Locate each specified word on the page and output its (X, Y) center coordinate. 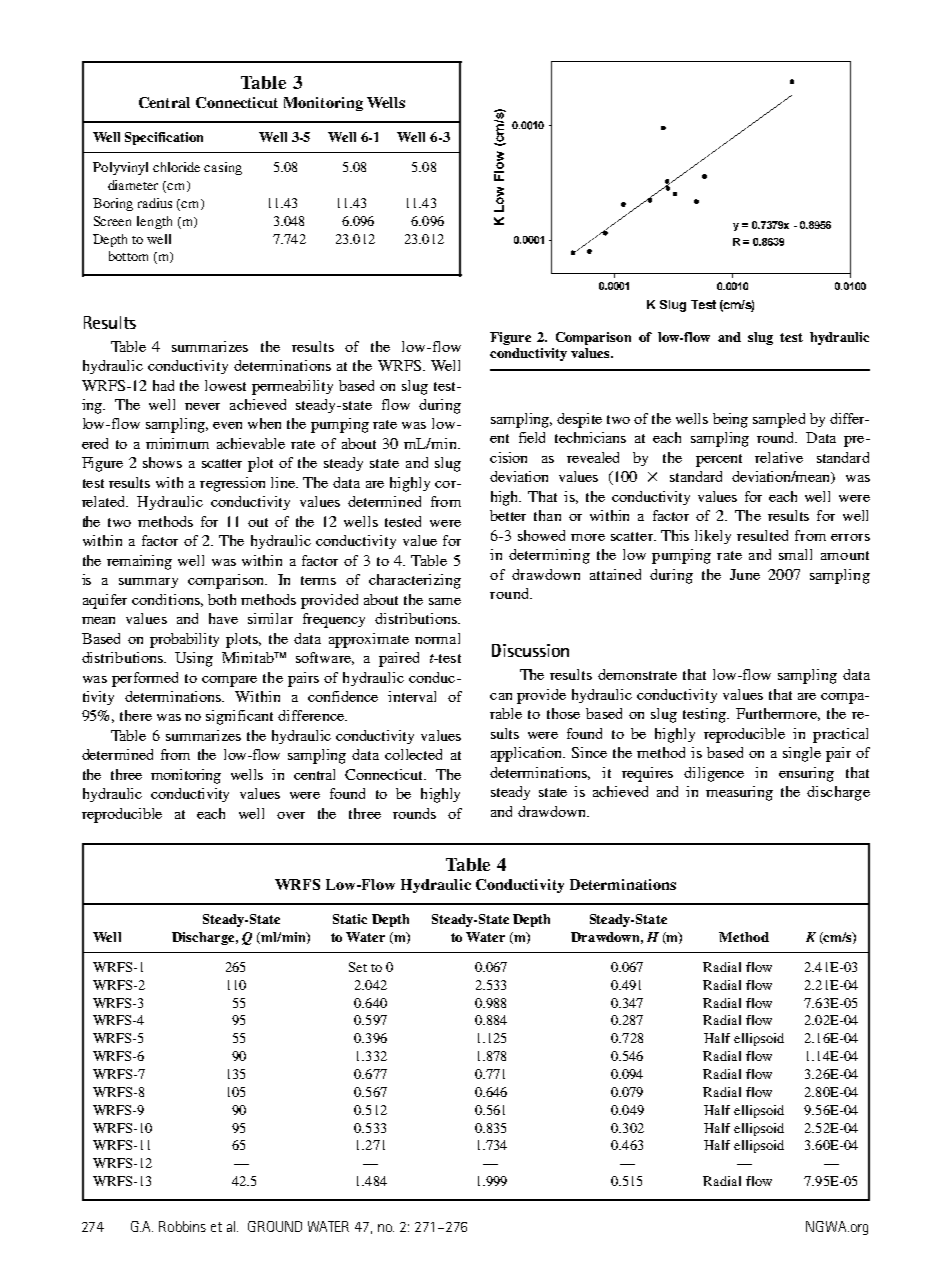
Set (358, 967)
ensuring (806, 774)
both (222, 599)
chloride (176, 167)
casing (223, 168)
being (730, 420)
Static (350, 919)
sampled (779, 420)
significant (239, 717)
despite (579, 420)
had (163, 385)
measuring (739, 793)
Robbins (182, 1226)
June (745, 574)
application (528, 754)
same (445, 601)
